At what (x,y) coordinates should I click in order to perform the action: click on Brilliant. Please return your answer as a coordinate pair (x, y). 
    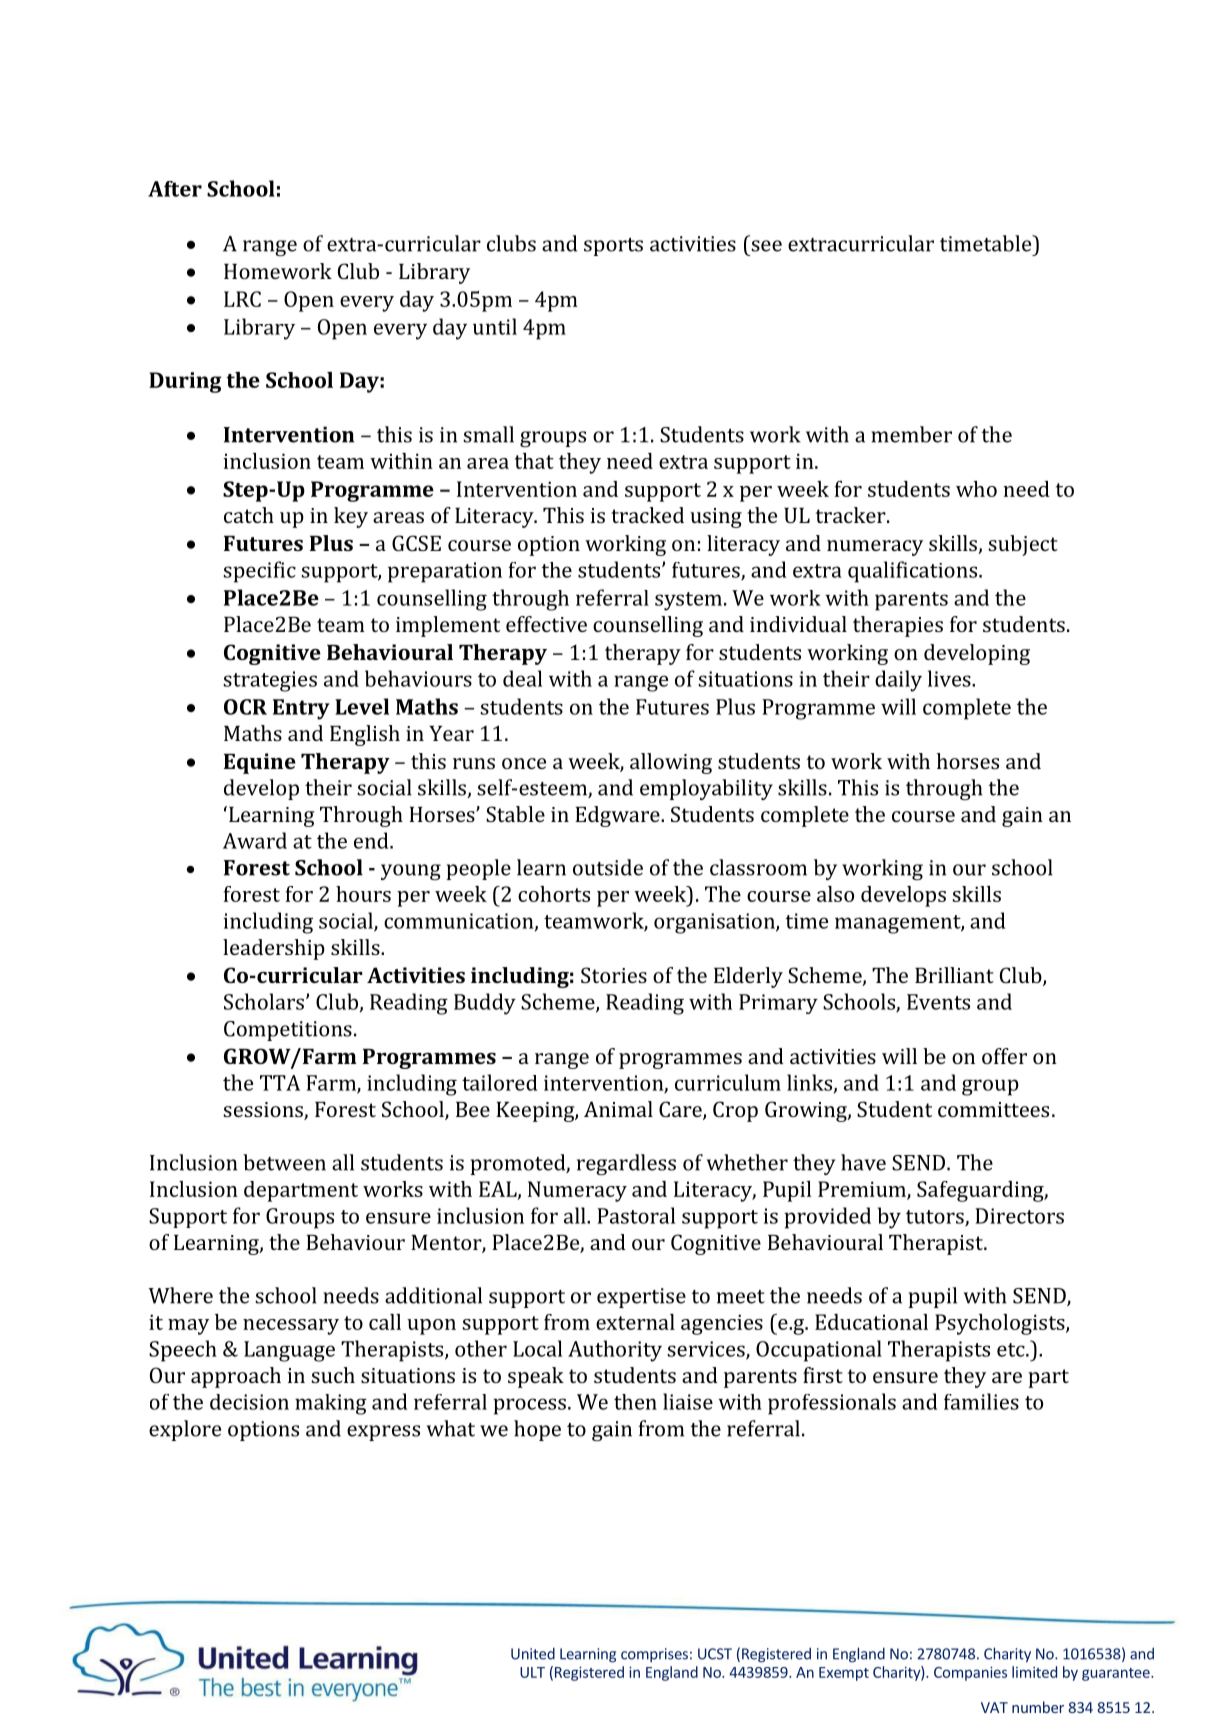
    Looking at the image, I should click on (954, 975).
